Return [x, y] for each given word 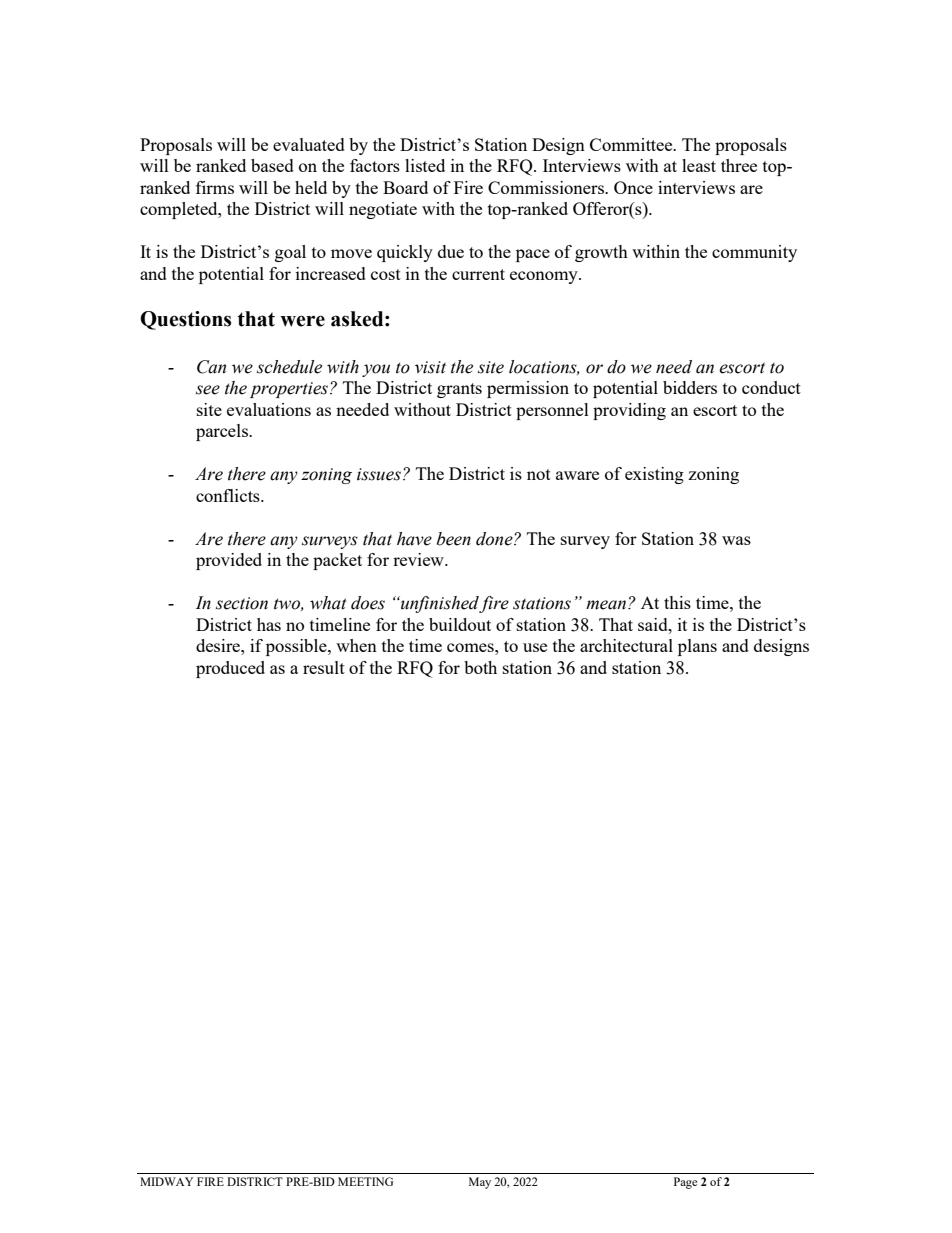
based [272, 165]
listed [425, 165]
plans [697, 647]
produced [230, 669]
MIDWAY [166, 1181]
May [480, 1183]
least [699, 165]
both [480, 667]
